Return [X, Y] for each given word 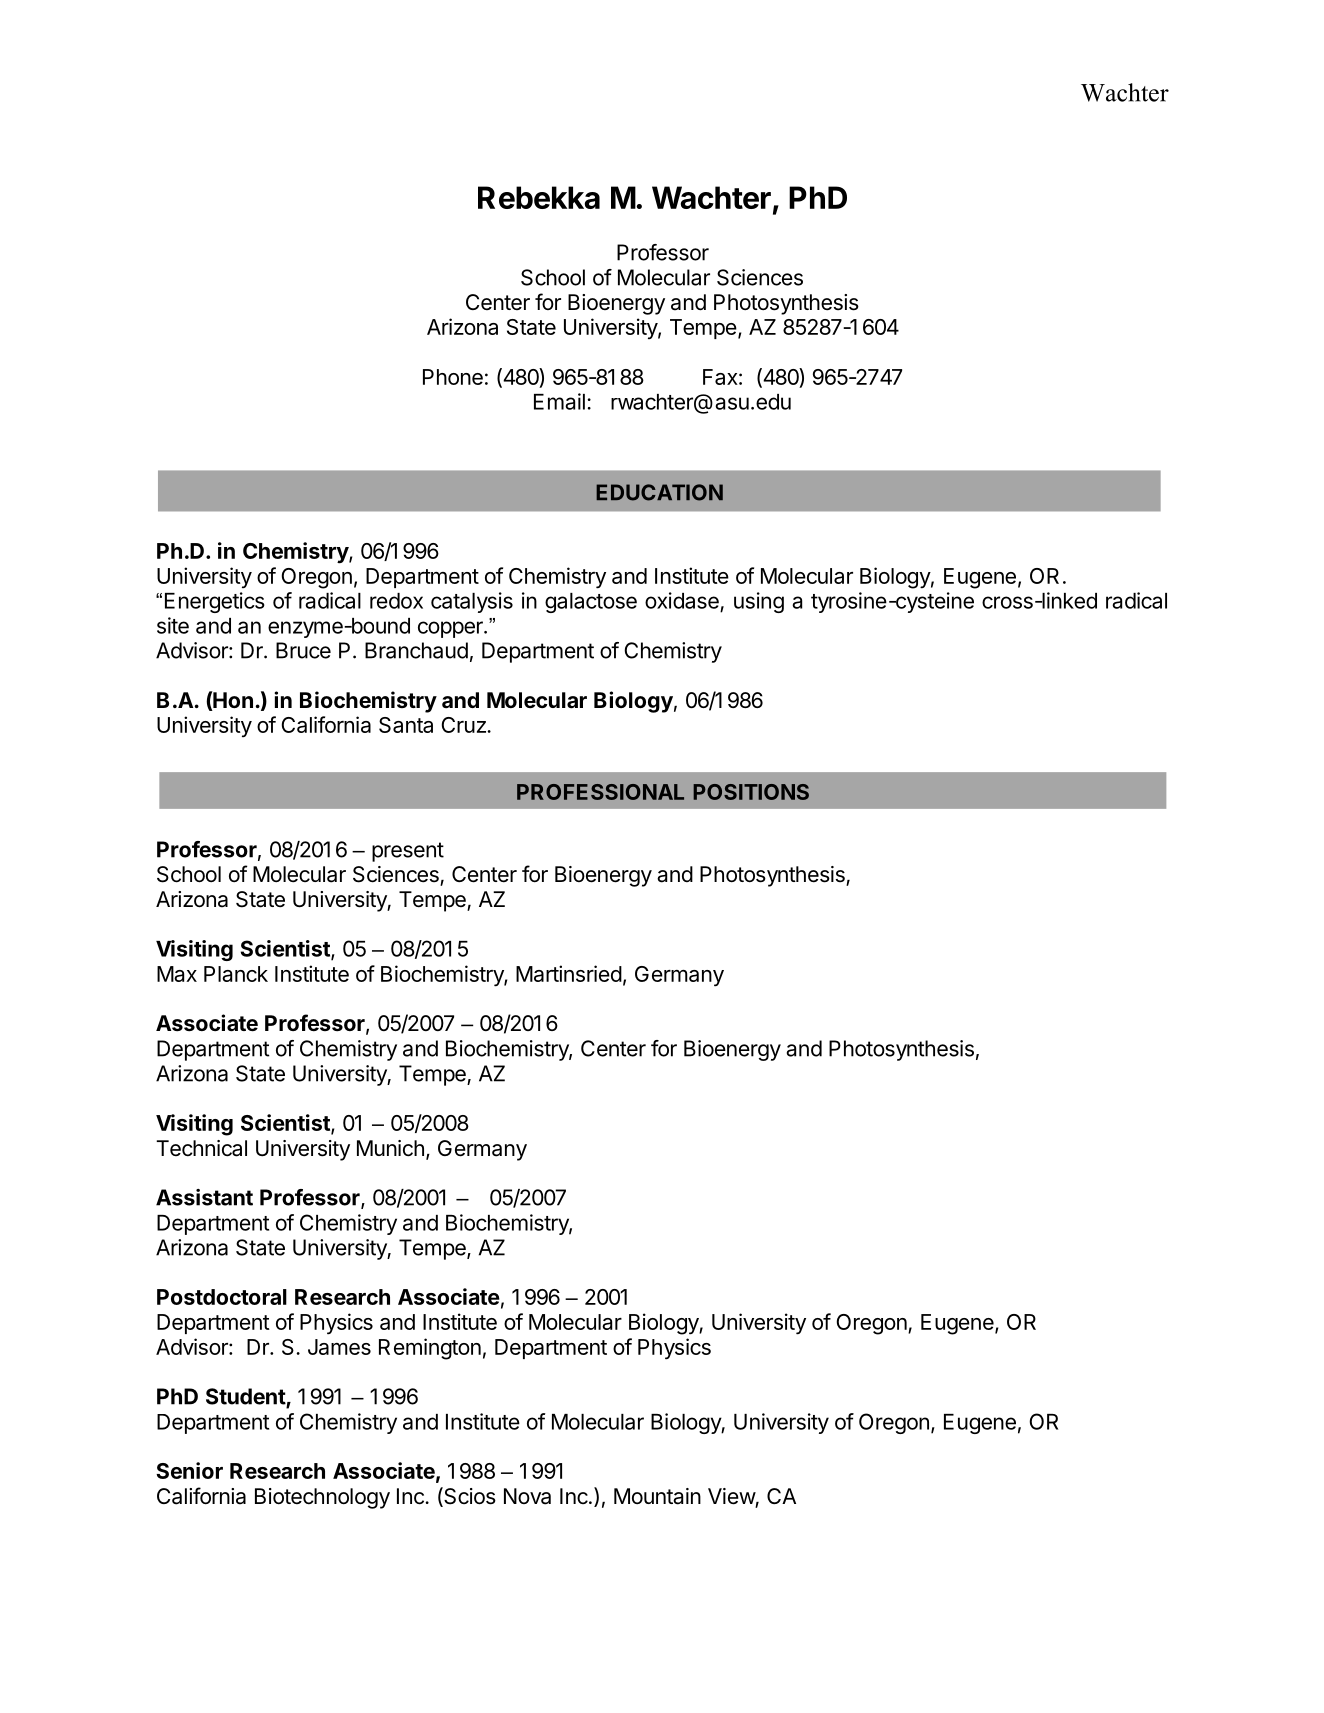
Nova [527, 1496]
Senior [189, 1470]
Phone [453, 377]
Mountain [657, 1496]
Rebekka [539, 197]
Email [559, 401]
